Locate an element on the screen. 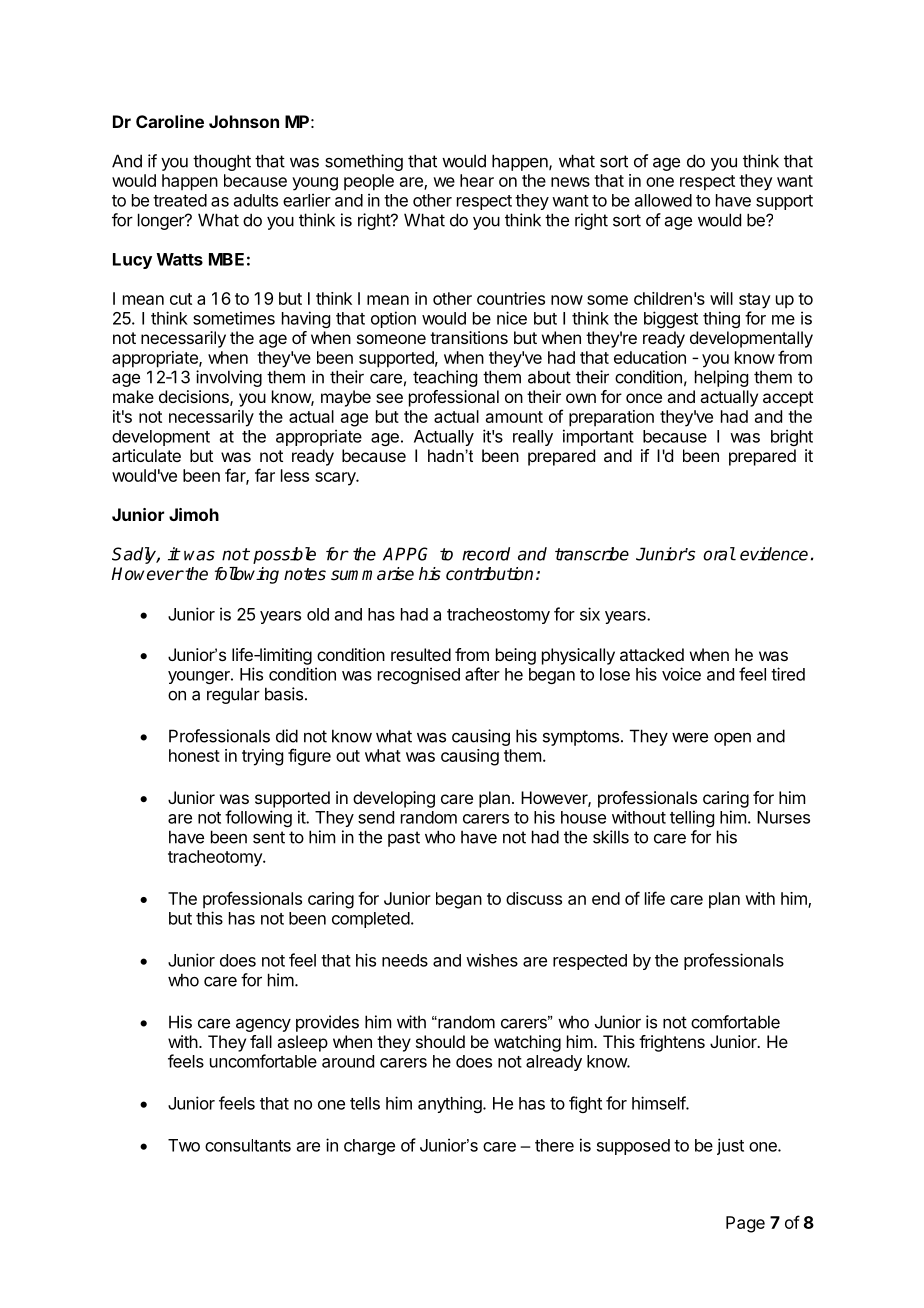 Image resolution: width=924 pixels, height=1308 pixels. voice is located at coordinates (681, 674).
